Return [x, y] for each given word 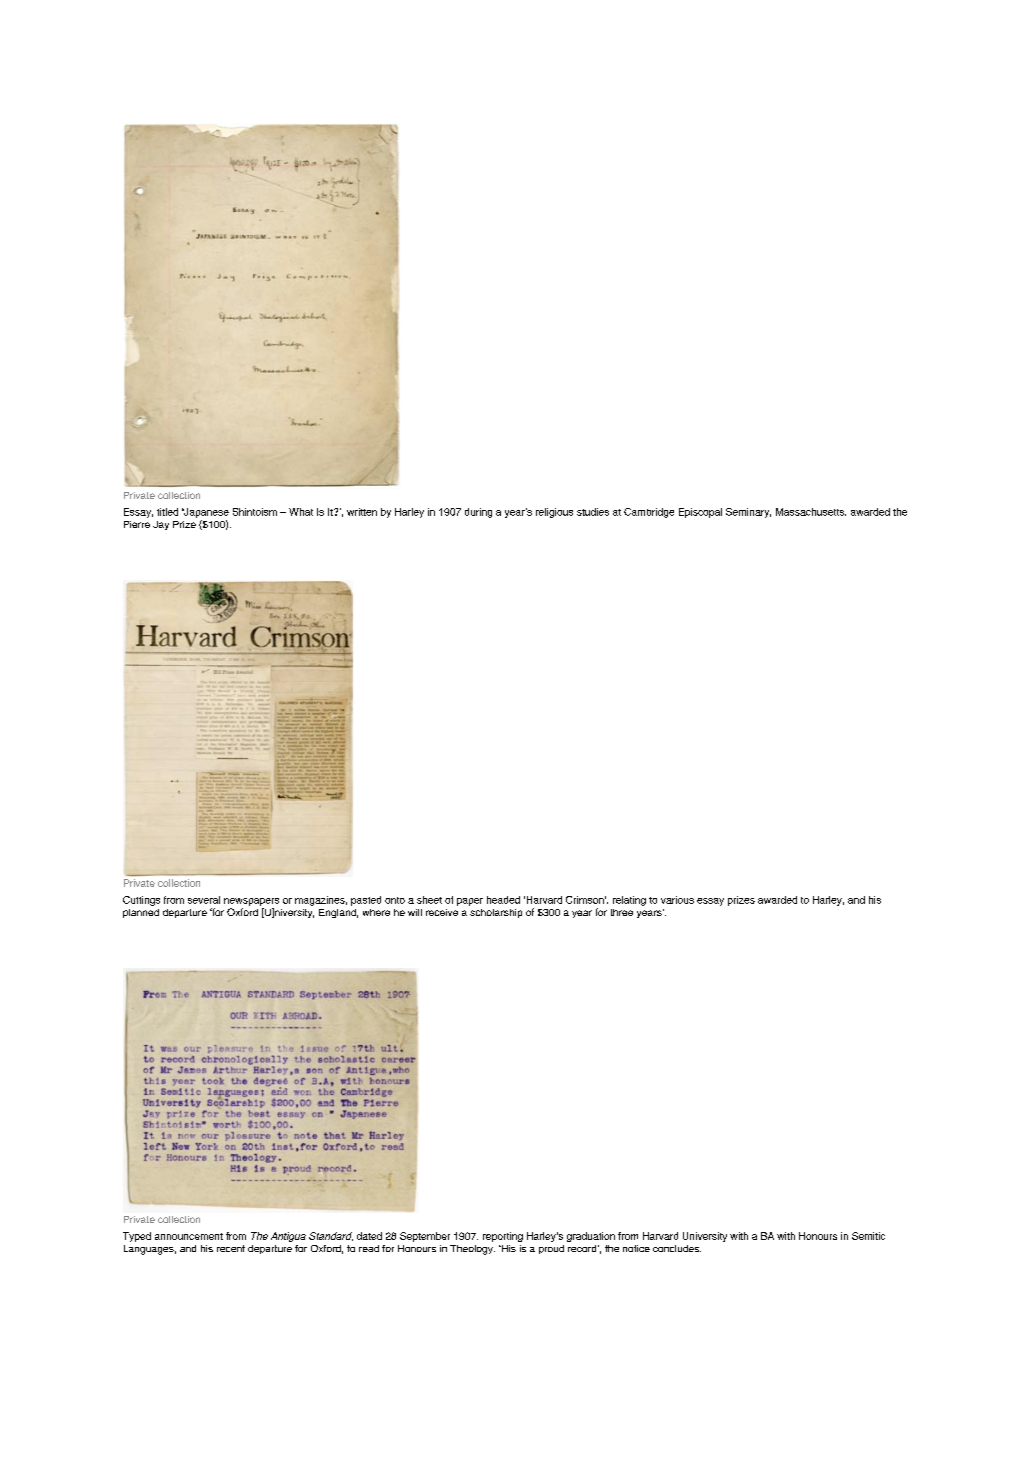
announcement [189, 1236]
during [478, 513]
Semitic [868, 1236]
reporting [503, 1237]
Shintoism [255, 512]
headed [503, 900]
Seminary [748, 513]
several [204, 900]
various [677, 900]
